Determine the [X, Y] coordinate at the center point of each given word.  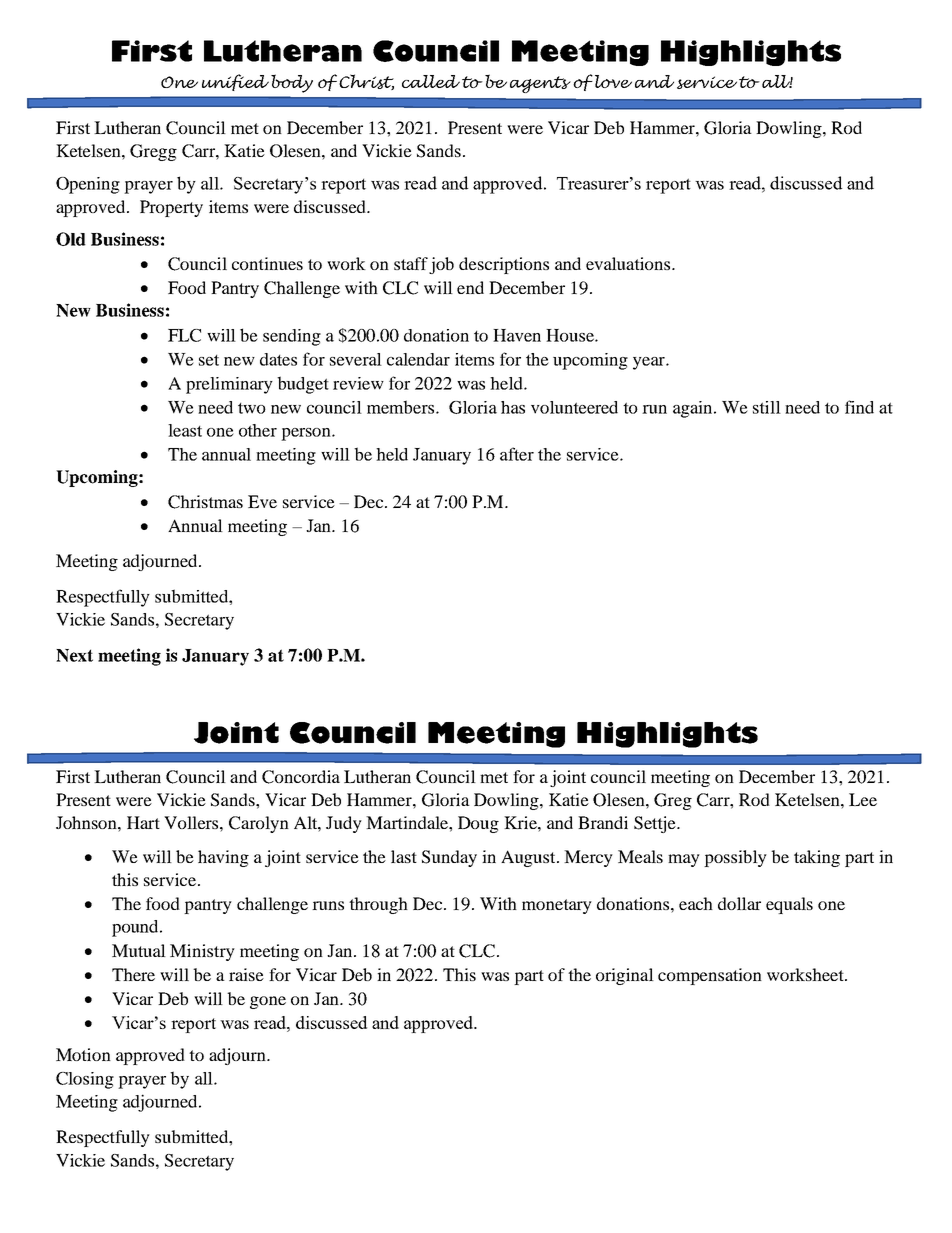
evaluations [629, 263]
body [292, 83]
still [767, 407]
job [441, 265]
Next [74, 655]
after [517, 454]
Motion [83, 1054]
